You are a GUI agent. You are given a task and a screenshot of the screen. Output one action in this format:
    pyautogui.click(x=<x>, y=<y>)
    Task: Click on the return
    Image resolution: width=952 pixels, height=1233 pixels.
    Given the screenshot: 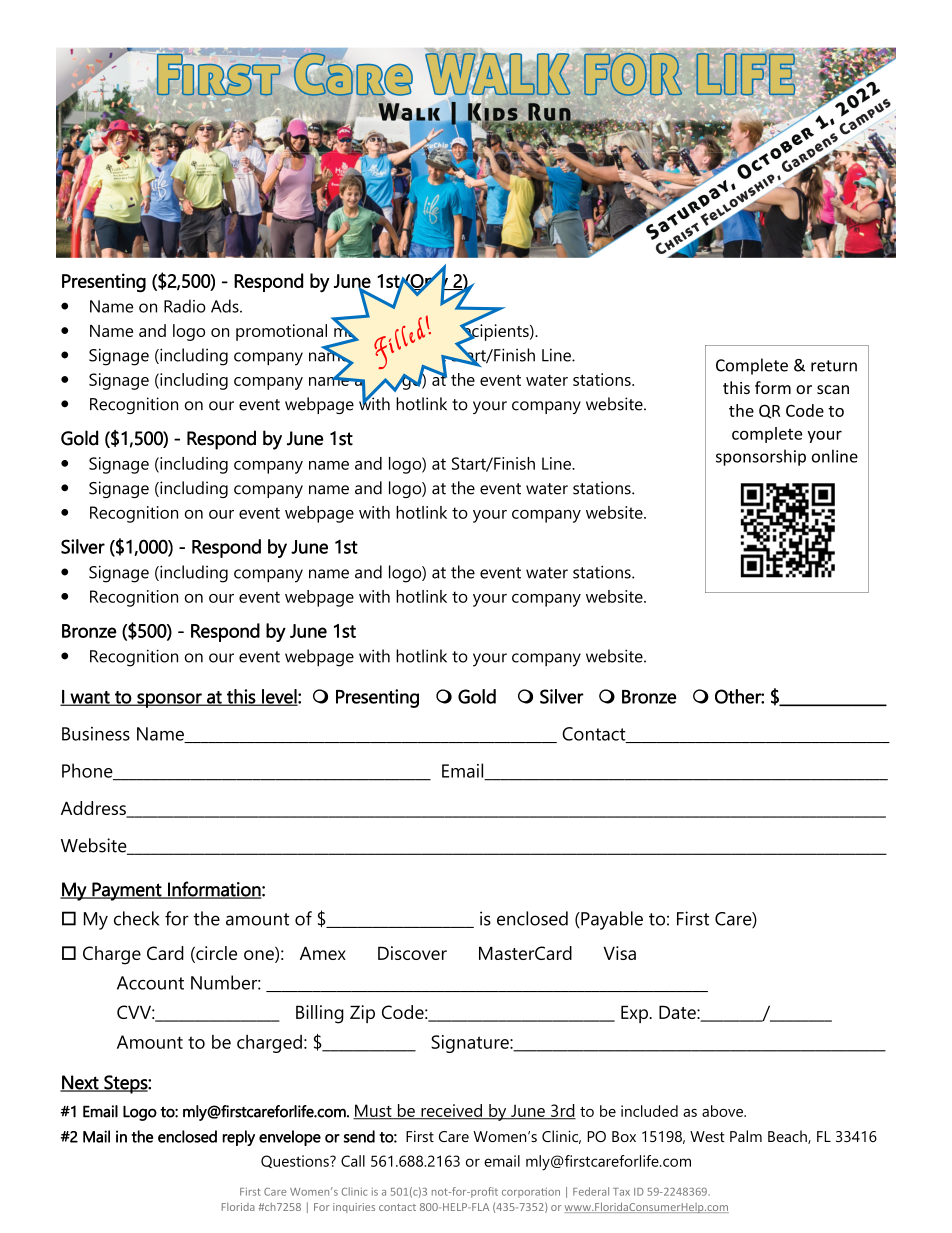 What is the action you would take?
    pyautogui.click(x=834, y=366)
